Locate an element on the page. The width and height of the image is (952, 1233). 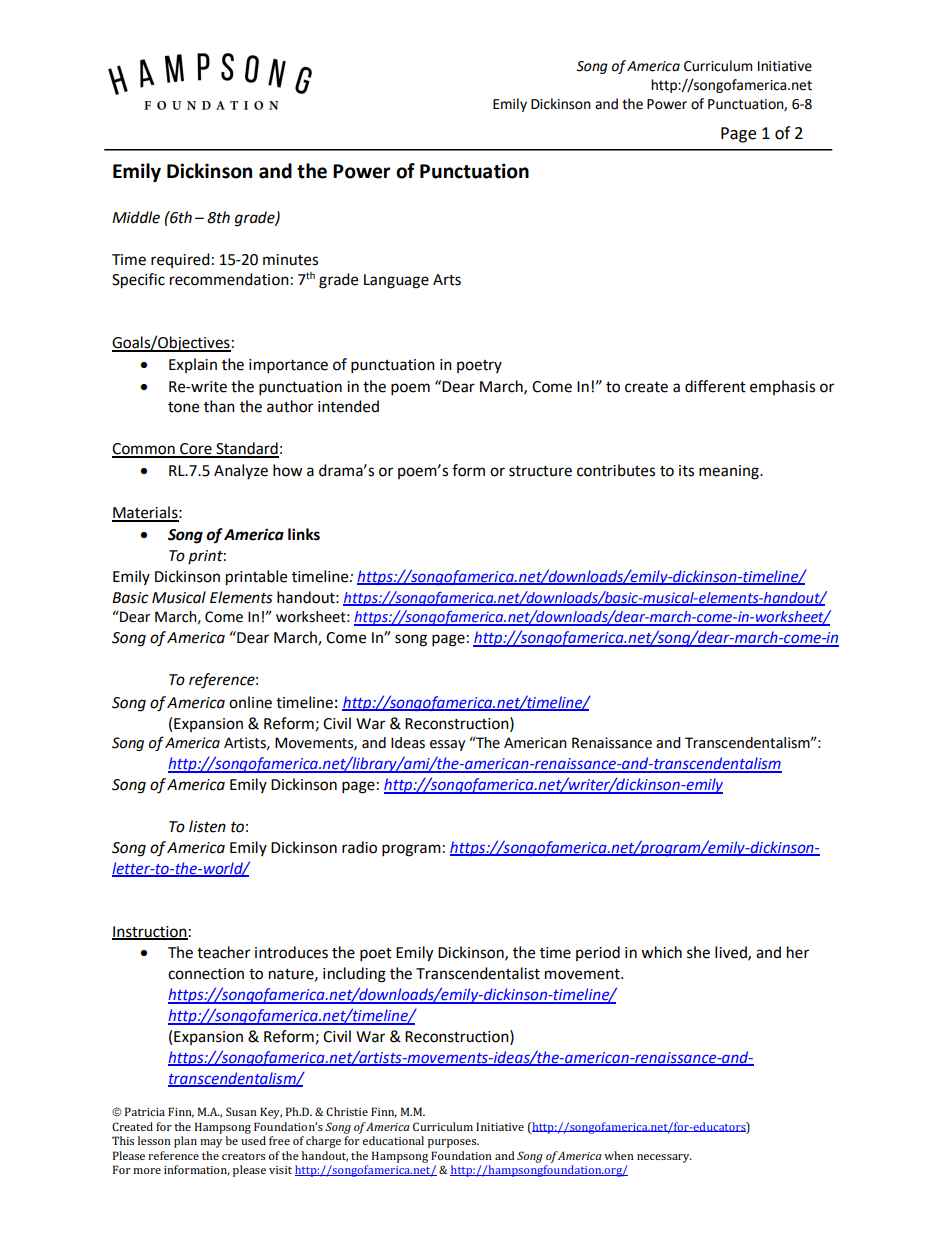
meaning is located at coordinates (730, 472).
